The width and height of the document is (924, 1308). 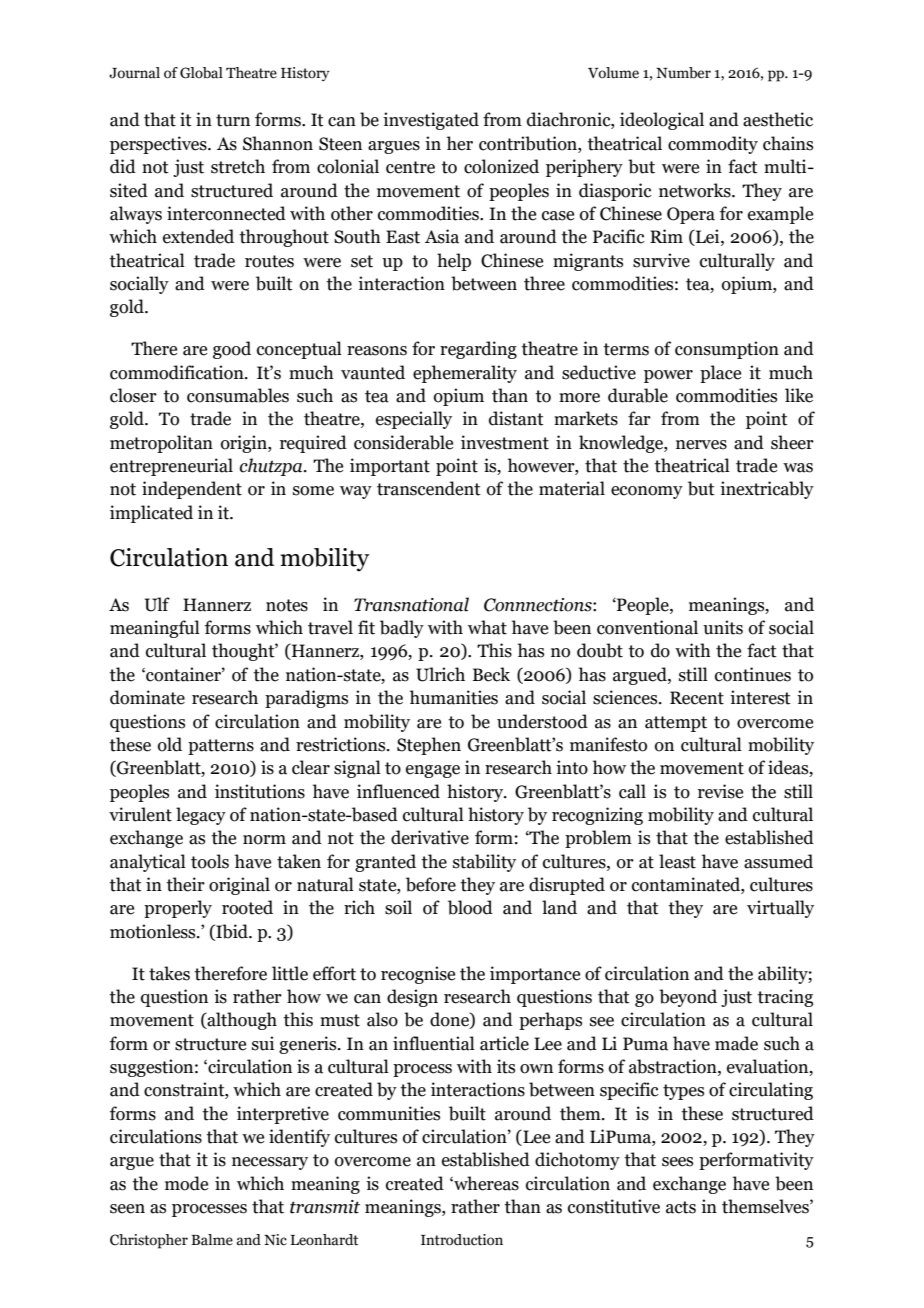 I want to click on commodity, so click(x=713, y=145).
